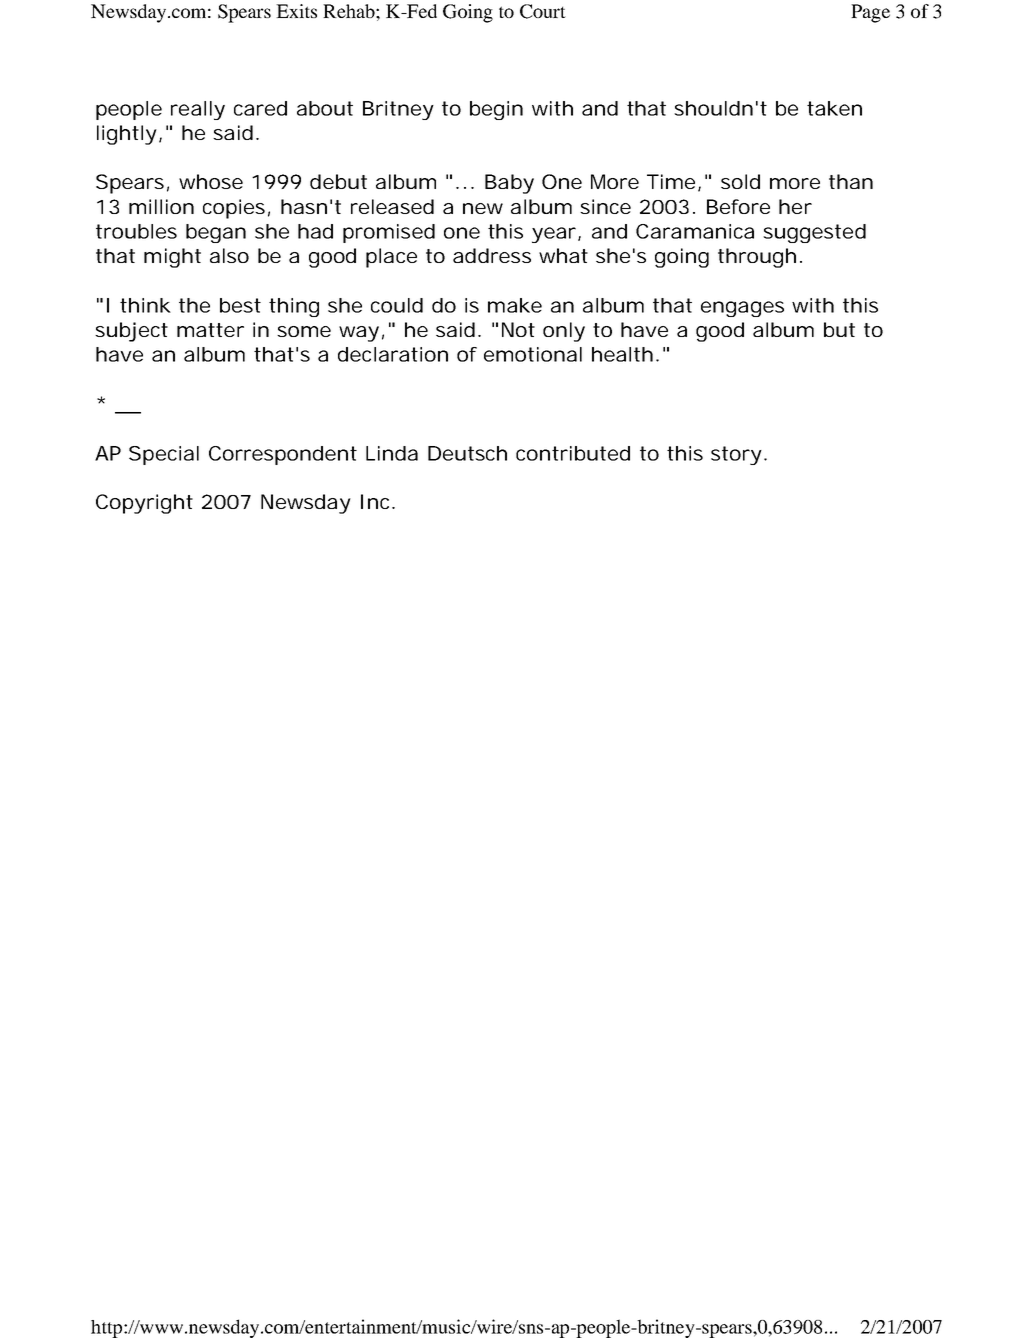 This screenshot has width=1034, height=1338. What do you see at coordinates (492, 255) in the screenshot?
I see `address` at bounding box center [492, 255].
